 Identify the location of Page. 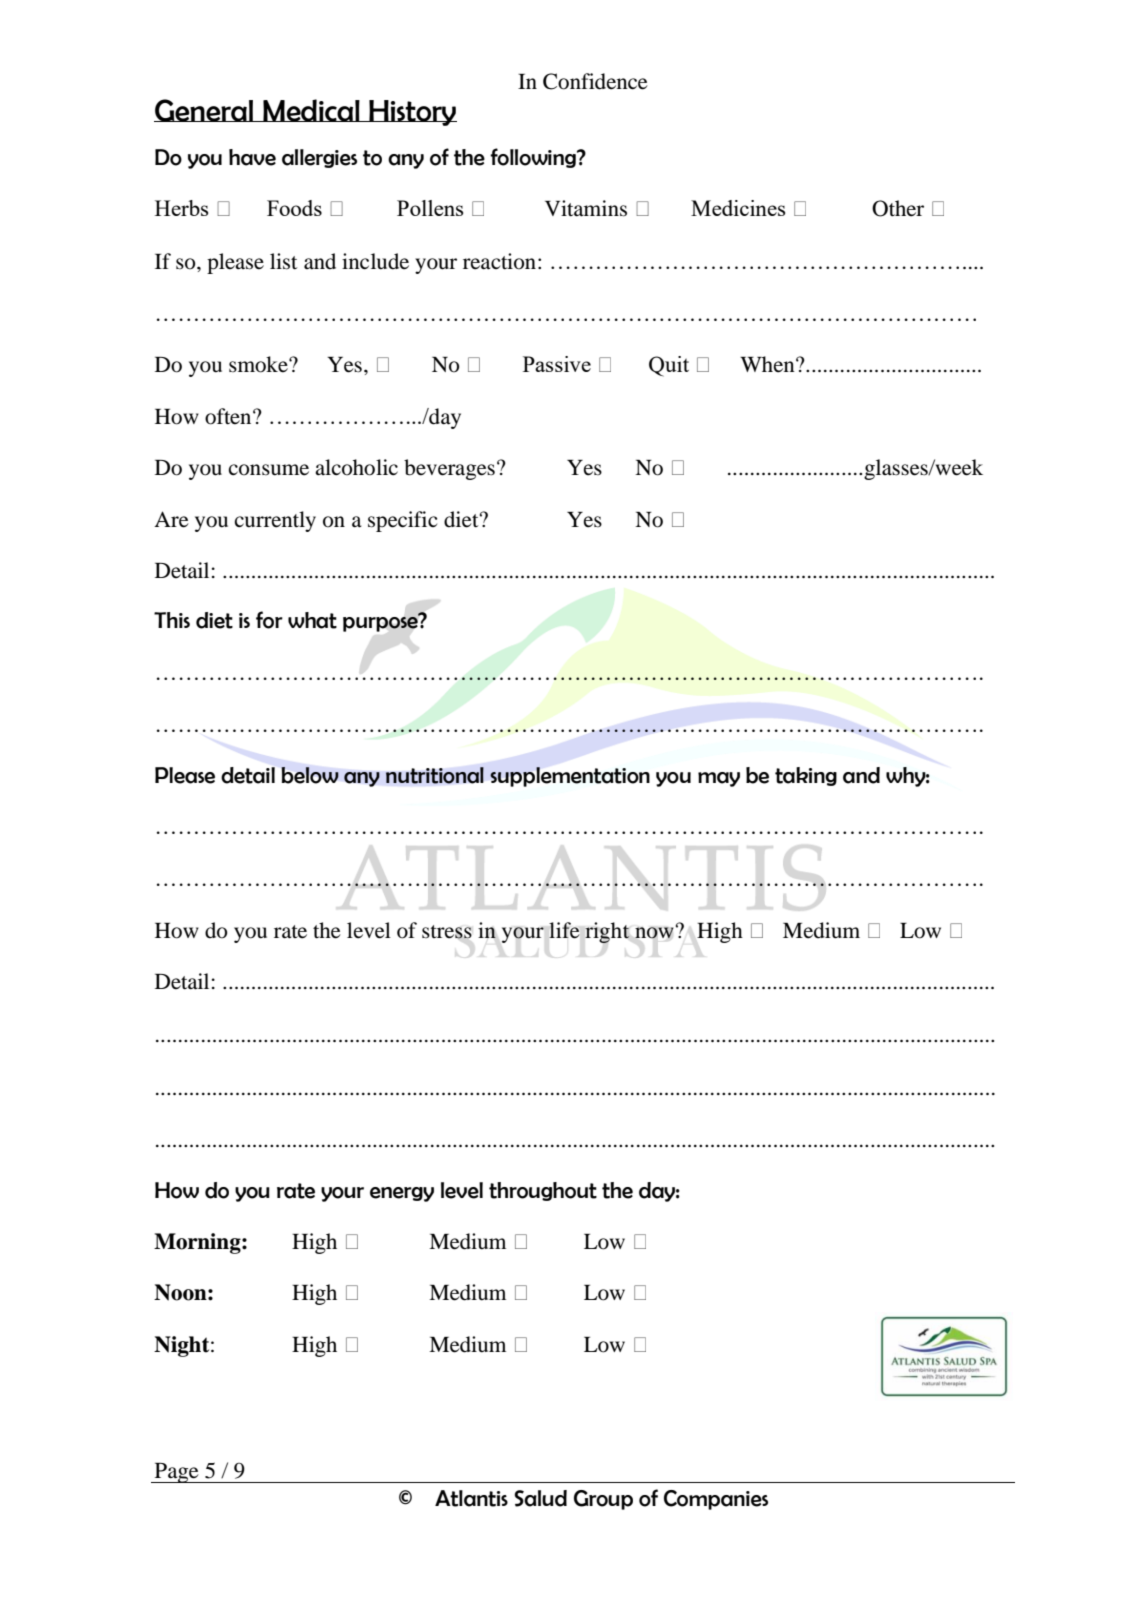
(176, 1473).
